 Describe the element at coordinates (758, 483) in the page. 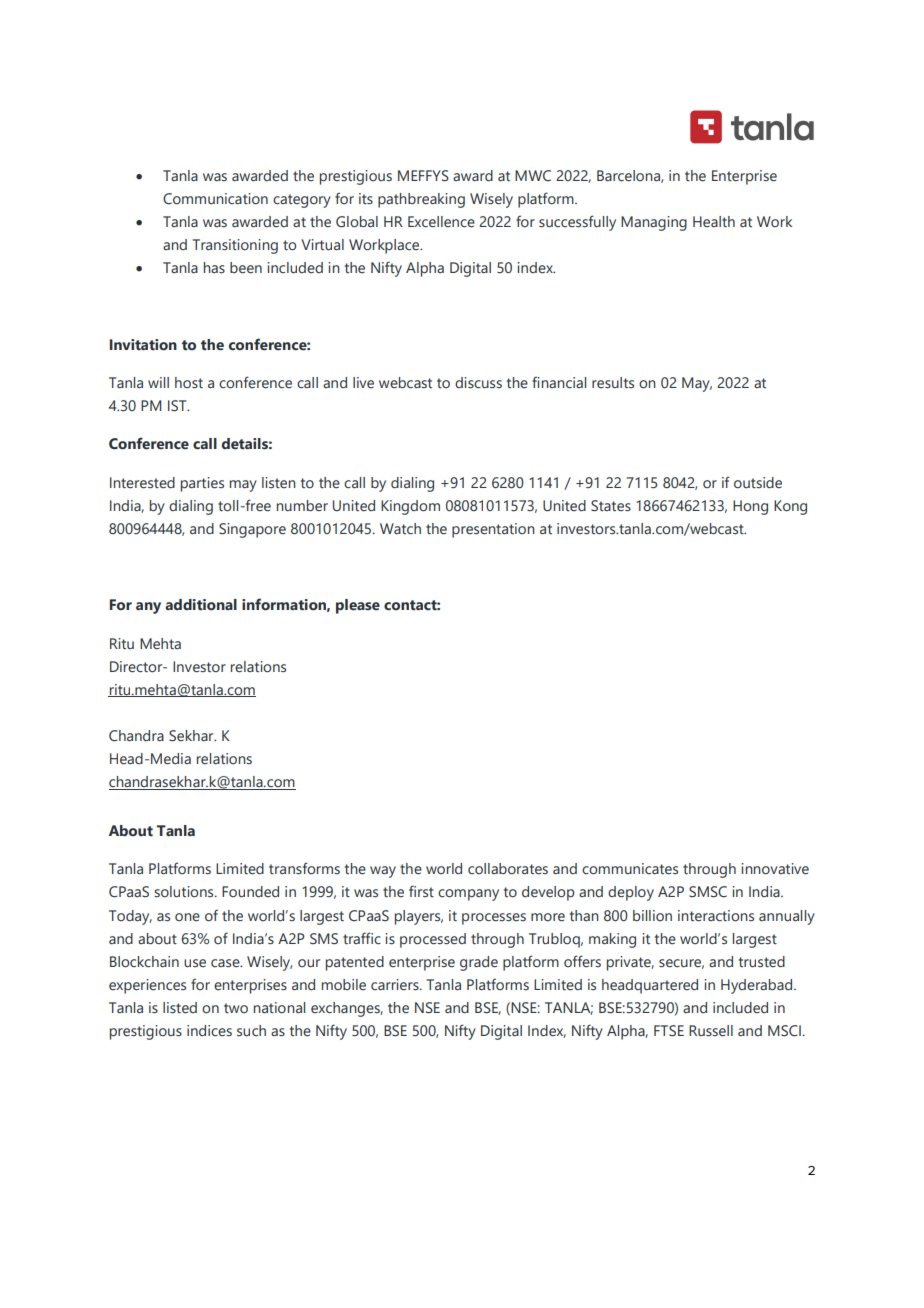

I see `outside` at that location.
